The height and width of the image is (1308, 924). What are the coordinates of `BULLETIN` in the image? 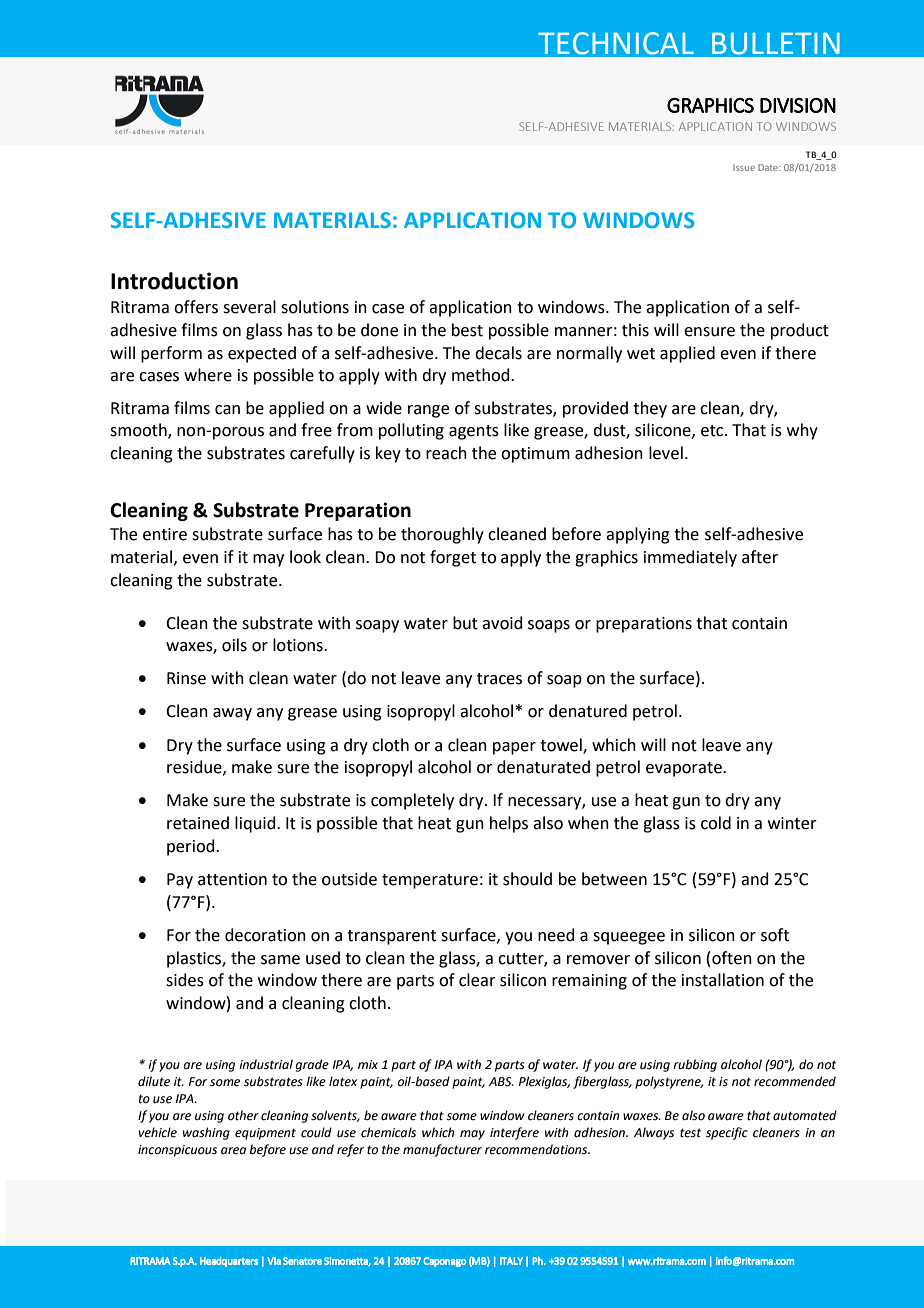 It's located at (776, 44).
